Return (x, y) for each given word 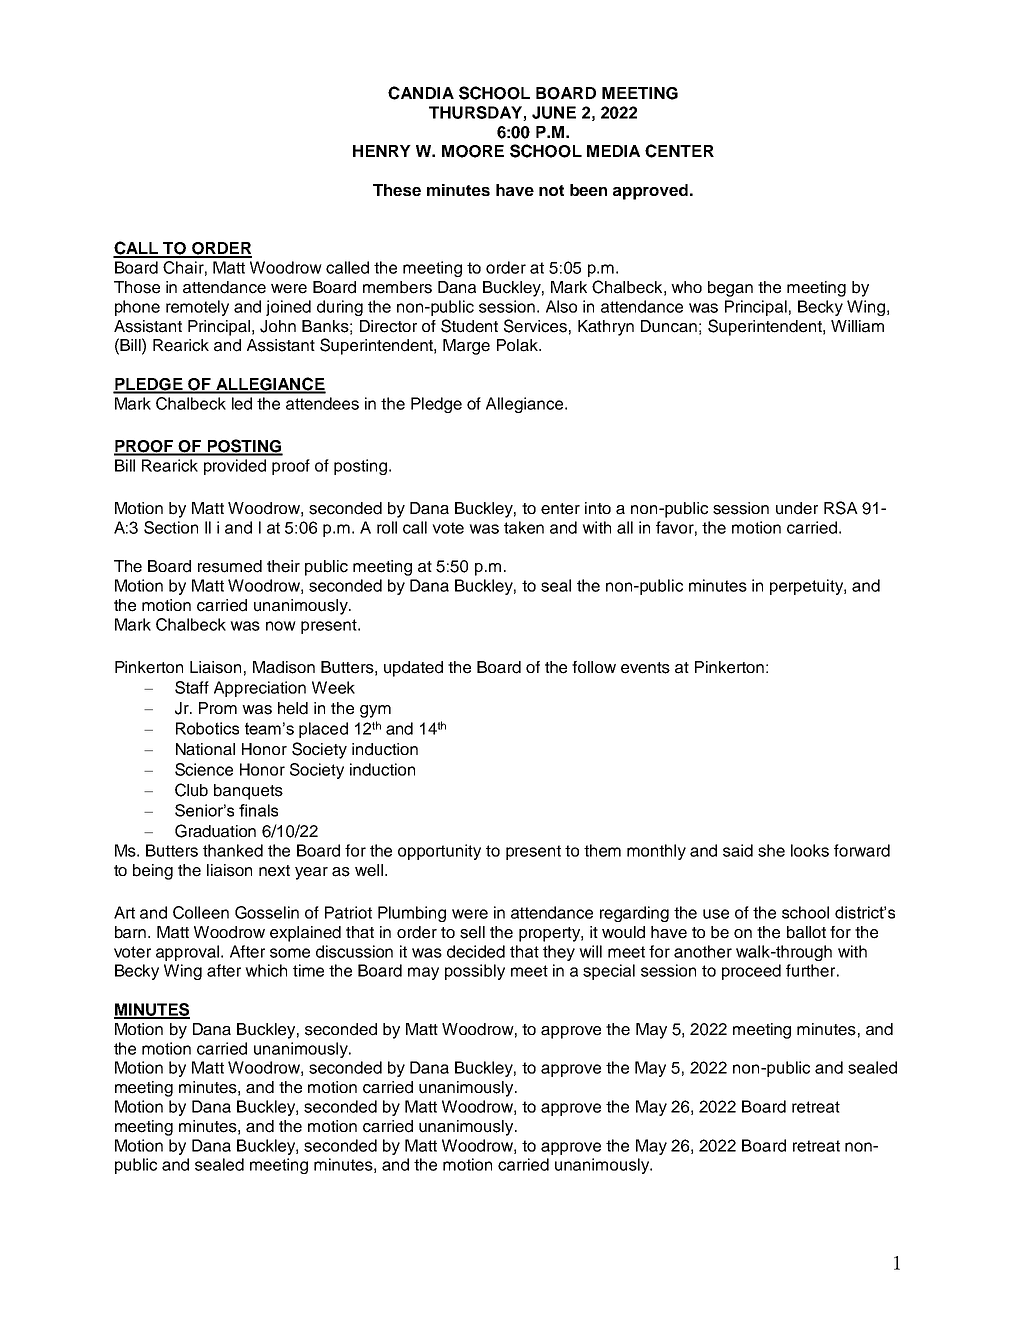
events (645, 668)
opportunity (439, 852)
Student (469, 326)
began (730, 289)
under (797, 508)
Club (191, 790)
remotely (197, 308)
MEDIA (613, 151)
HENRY (382, 151)
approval (189, 953)
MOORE (473, 151)
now (281, 626)
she (771, 850)
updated (413, 669)
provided (235, 467)
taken (524, 527)
